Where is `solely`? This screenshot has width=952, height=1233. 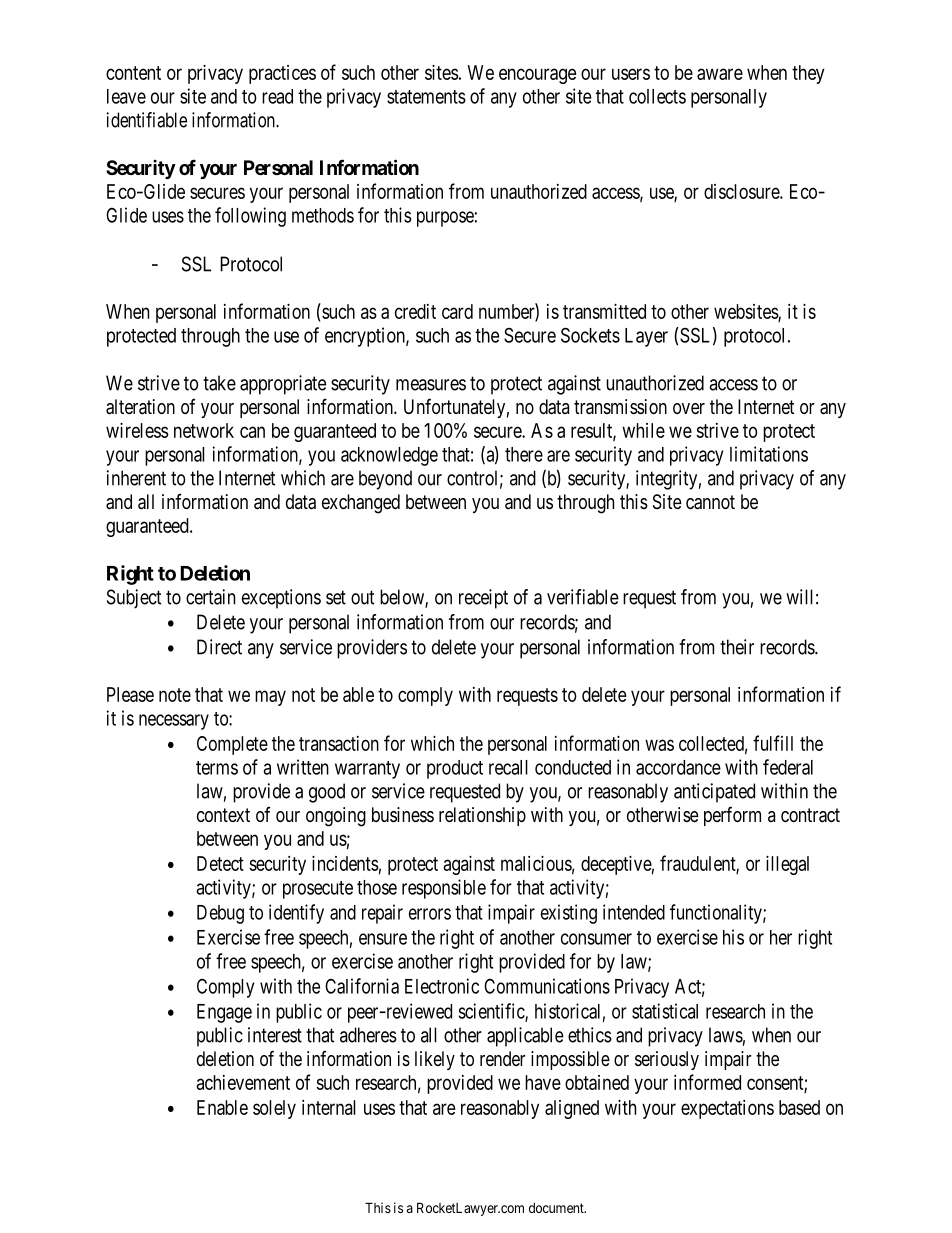 solely is located at coordinates (274, 1109).
